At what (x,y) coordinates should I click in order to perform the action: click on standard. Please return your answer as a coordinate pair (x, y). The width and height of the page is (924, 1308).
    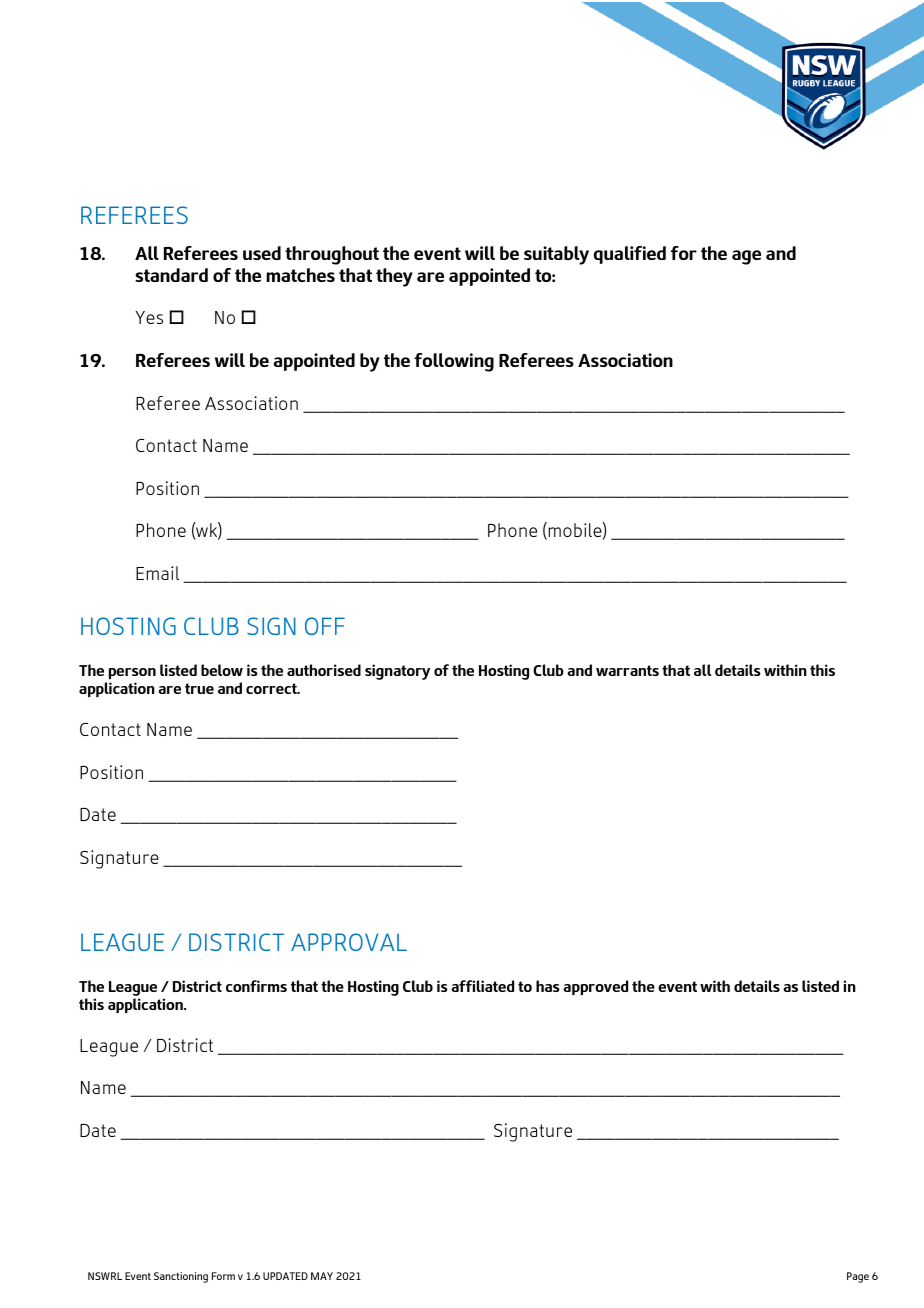
    Looking at the image, I should click on (171, 275).
